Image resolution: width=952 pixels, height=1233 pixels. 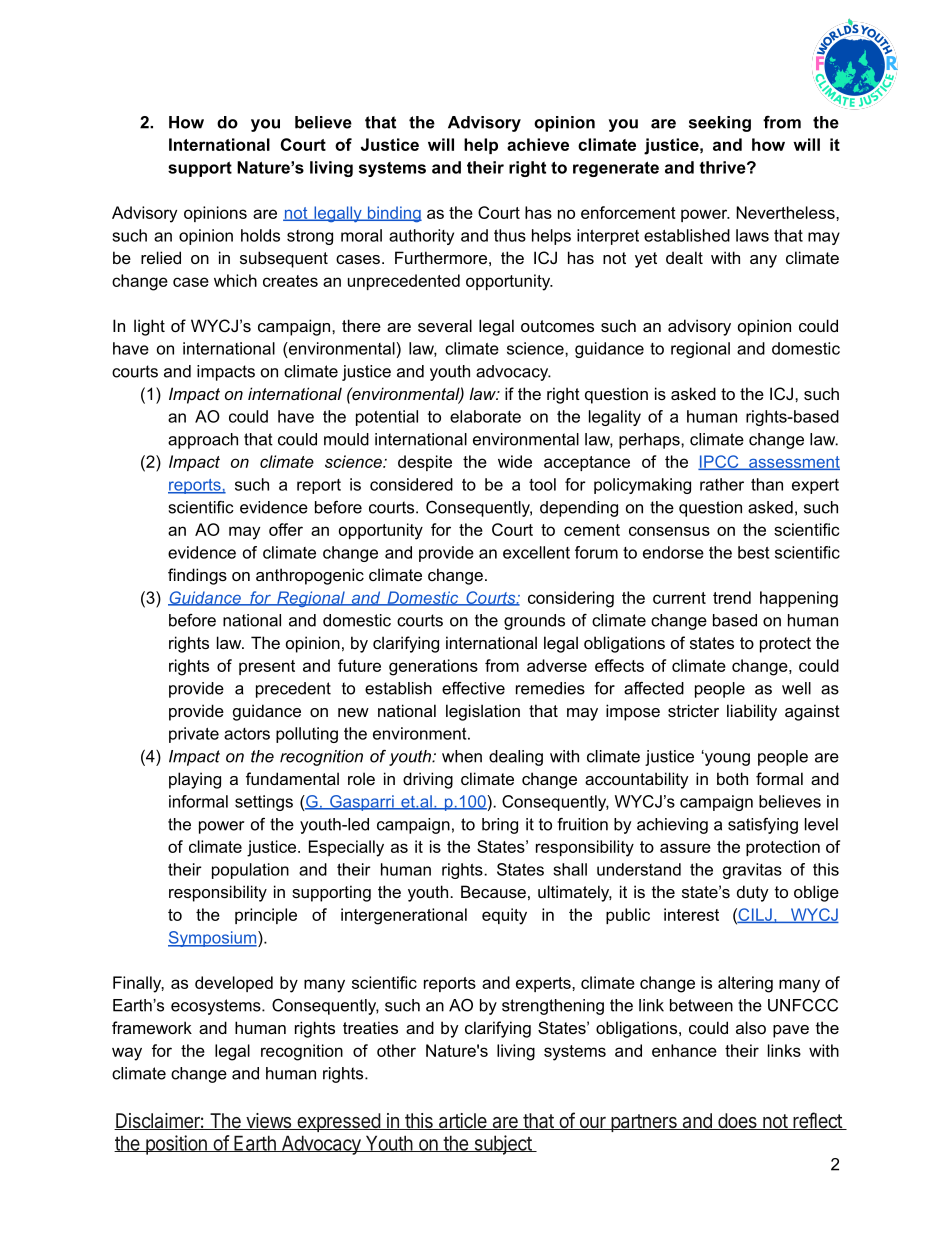 I want to click on considered, so click(x=411, y=484).
